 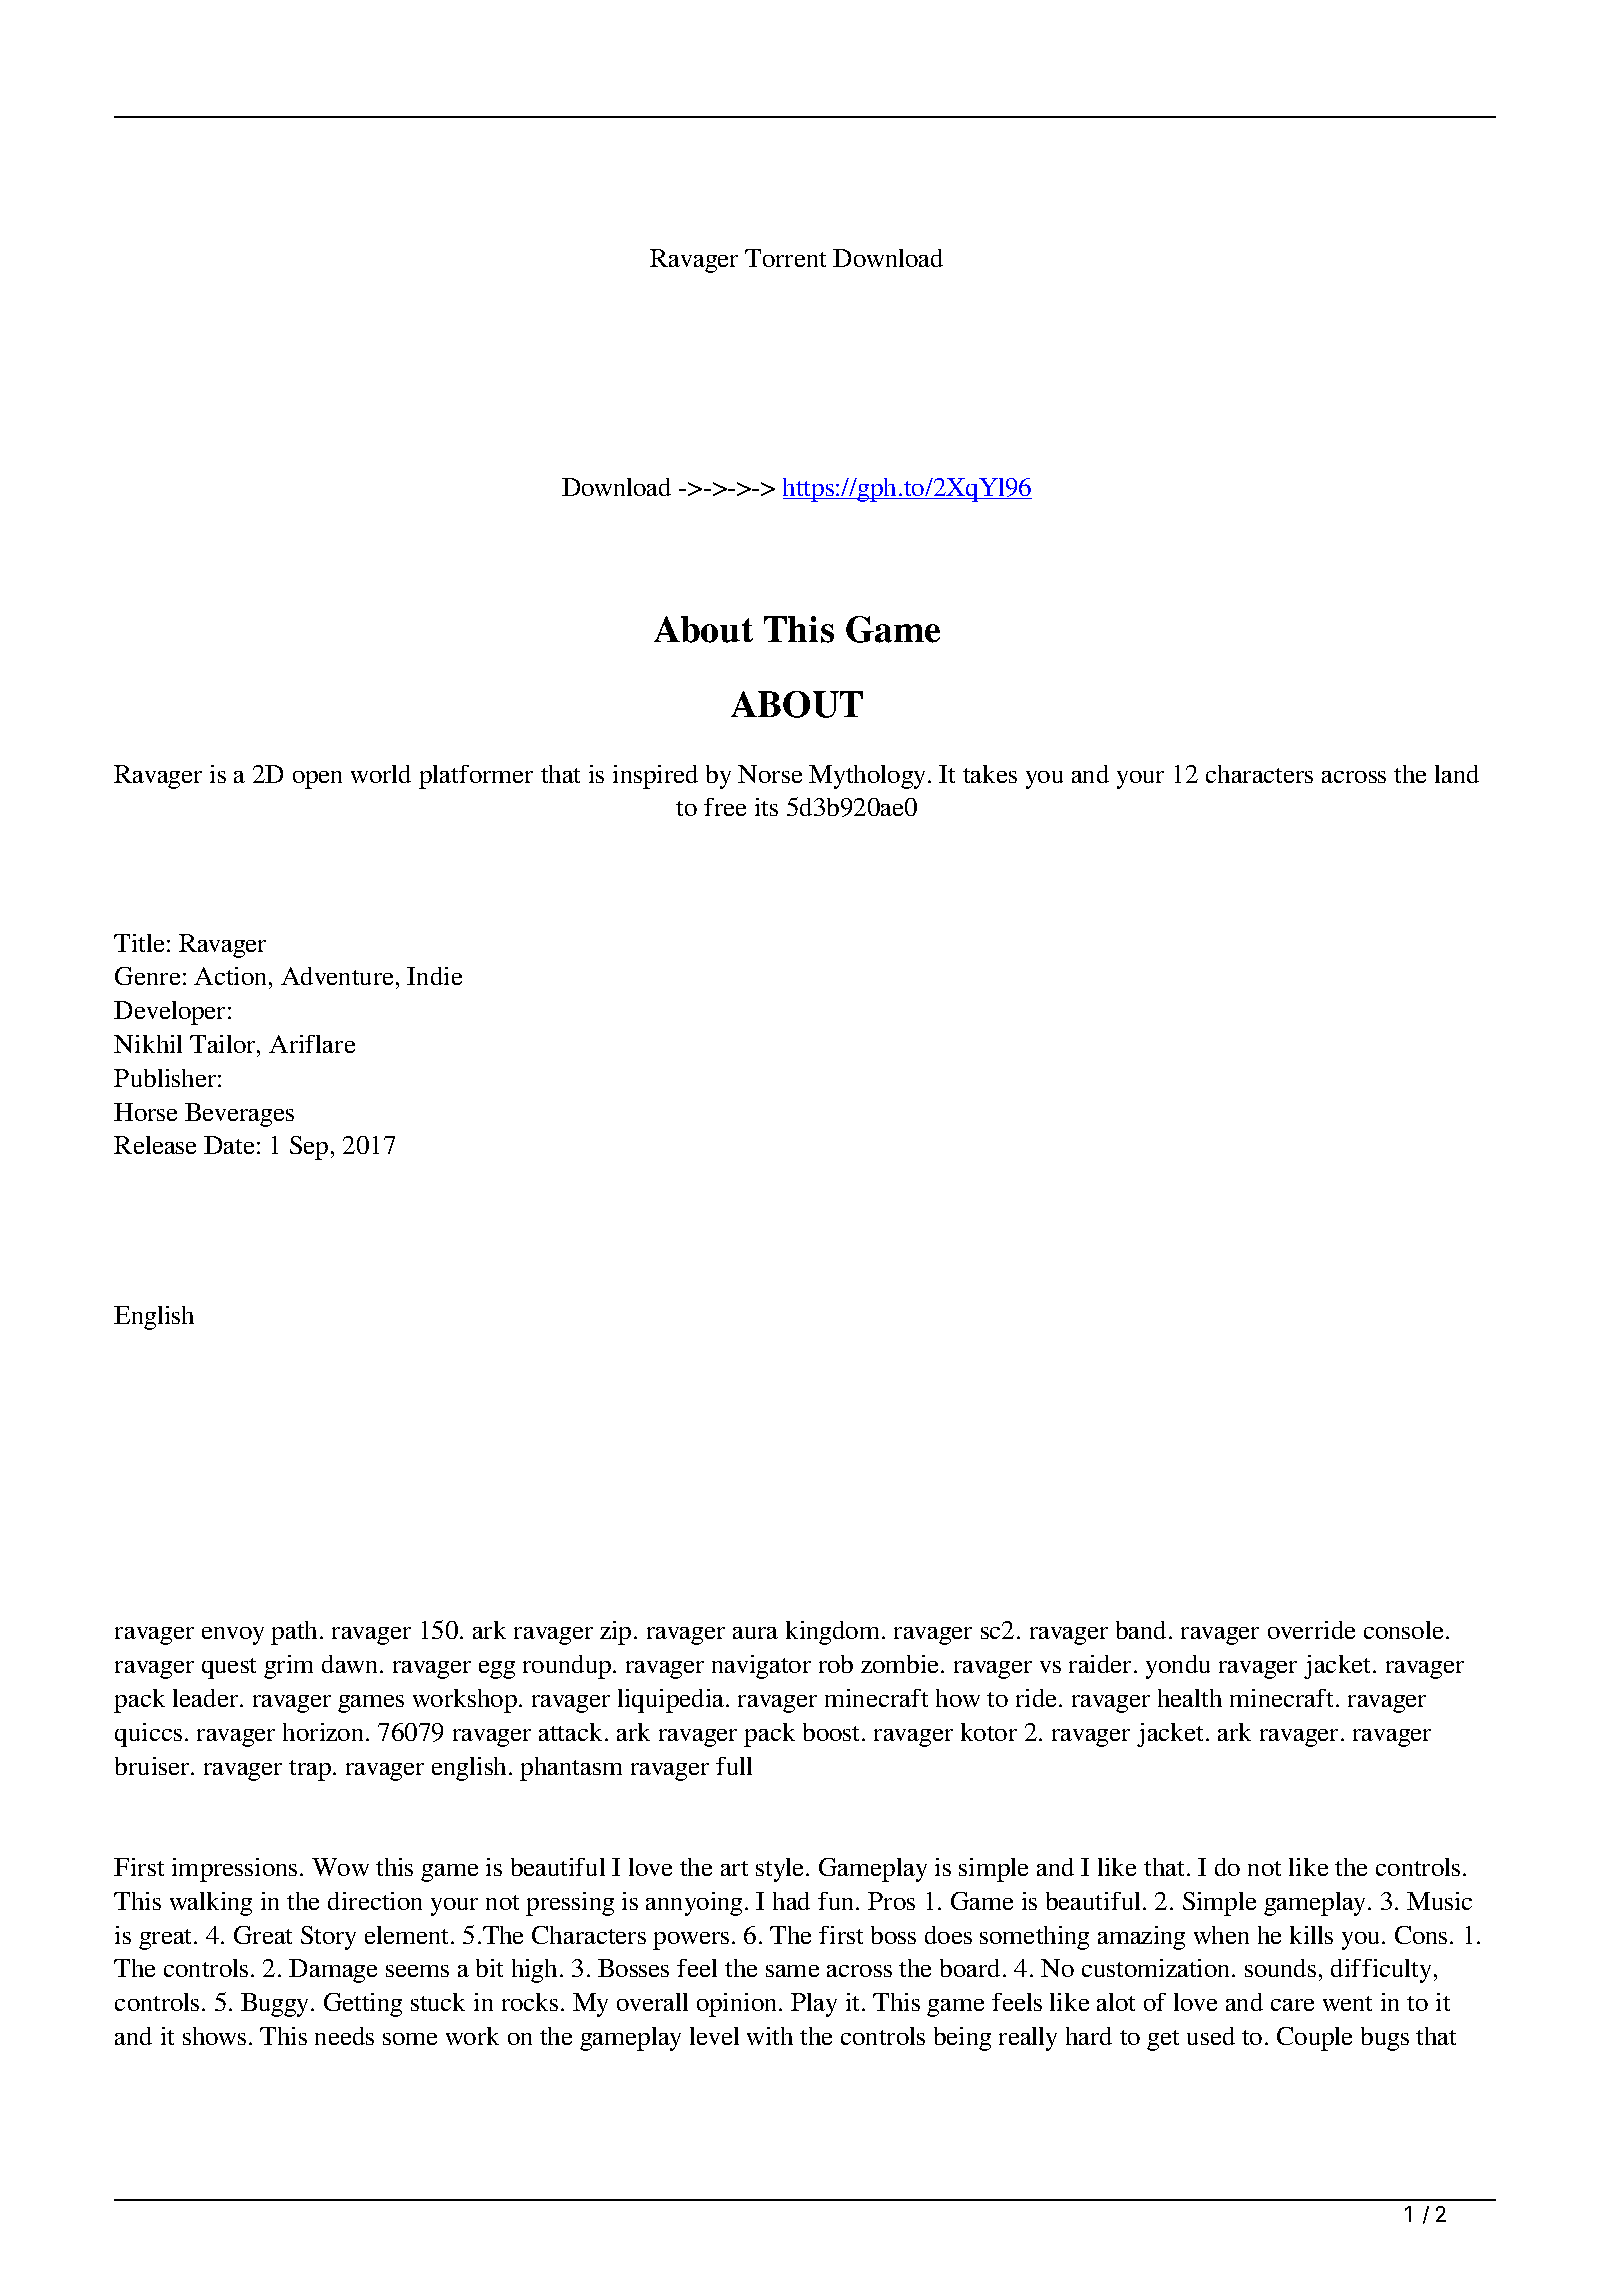 What do you see at coordinates (276, 2005) in the screenshot?
I see `Buggy` at bounding box center [276, 2005].
